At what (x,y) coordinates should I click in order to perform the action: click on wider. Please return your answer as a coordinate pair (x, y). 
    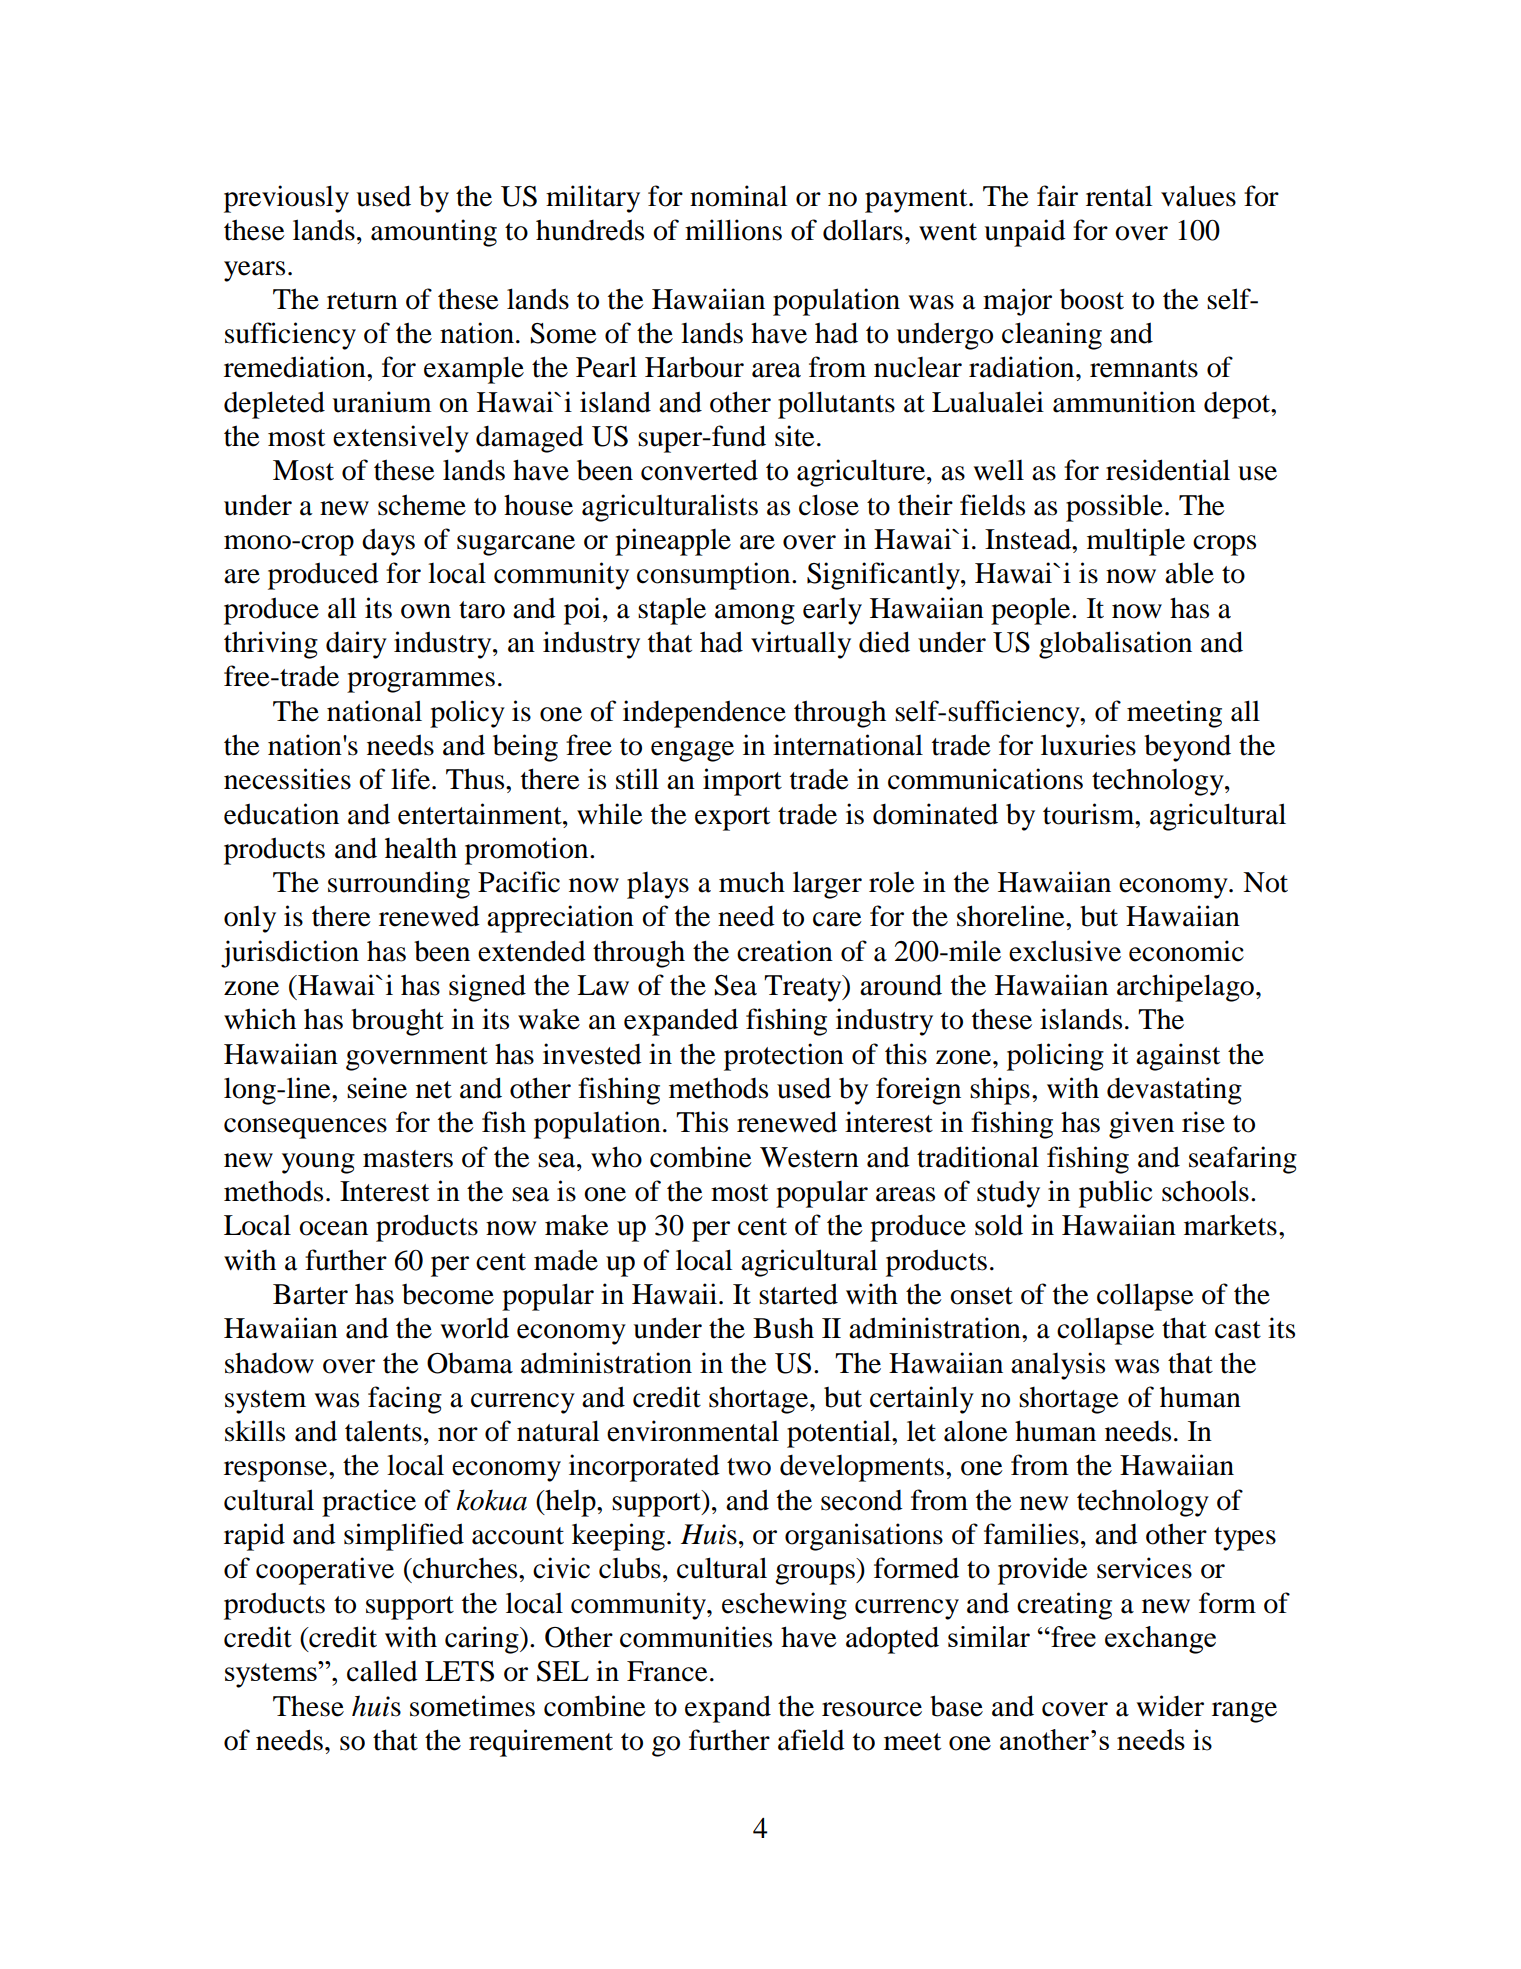
    Looking at the image, I should click on (1170, 1706).
